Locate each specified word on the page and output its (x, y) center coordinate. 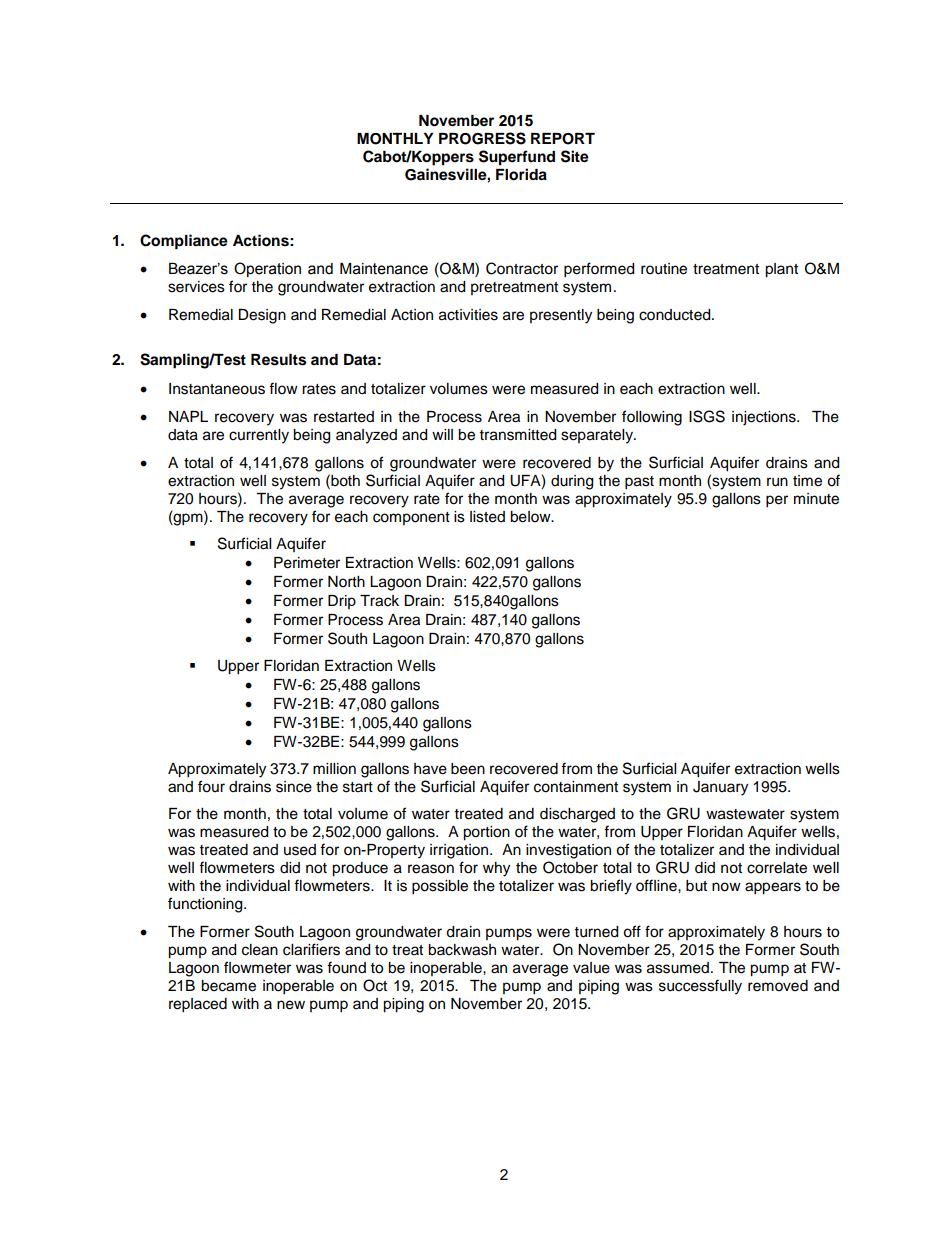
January (720, 788)
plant (781, 270)
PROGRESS (482, 138)
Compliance (184, 242)
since (294, 787)
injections (765, 418)
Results (278, 360)
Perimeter (307, 563)
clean (260, 950)
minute (816, 499)
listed (487, 517)
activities (468, 315)
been (468, 769)
